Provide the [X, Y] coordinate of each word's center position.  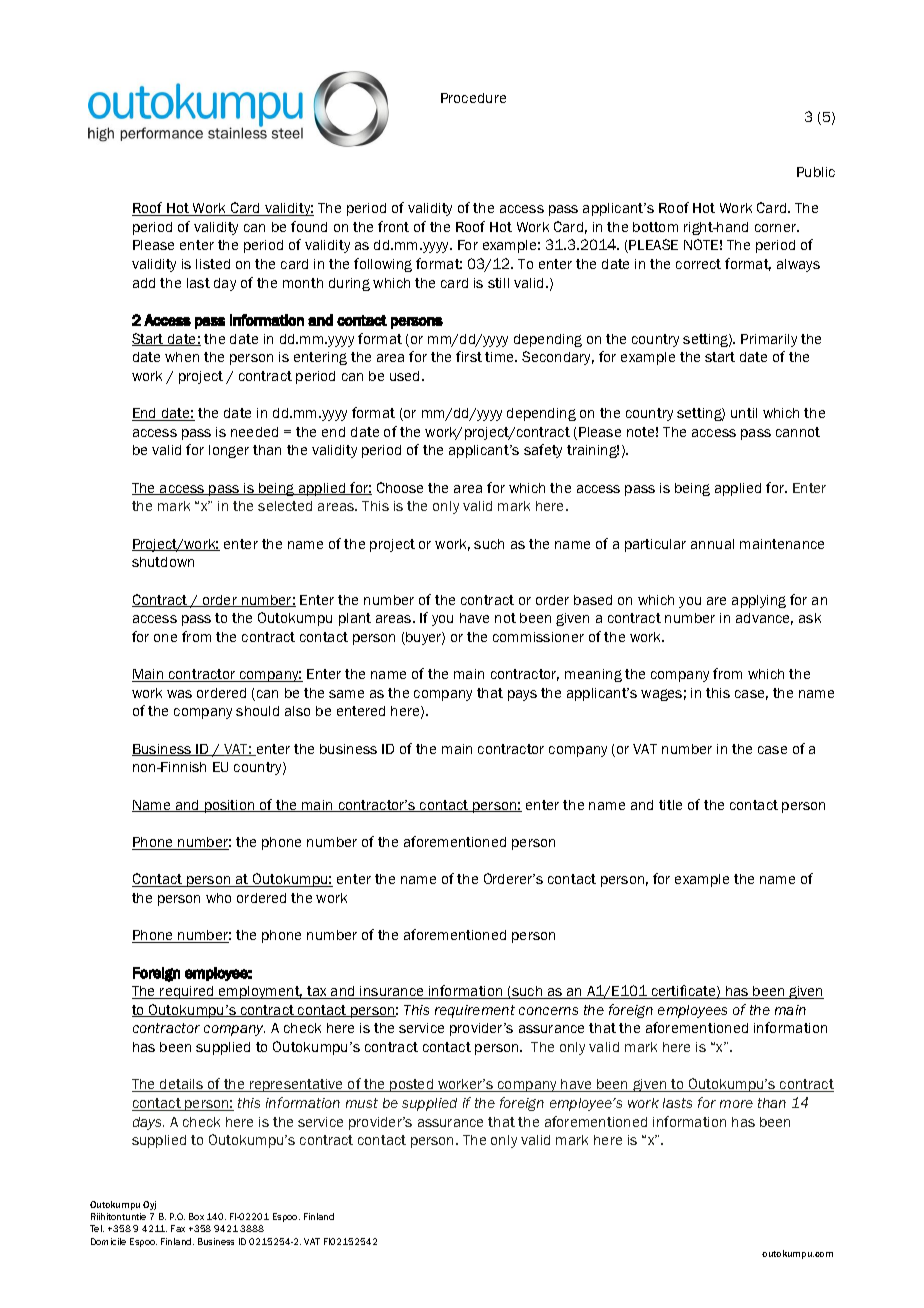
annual [712, 544]
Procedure [473, 98]
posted [412, 1085]
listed [213, 264]
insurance [392, 992]
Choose [400, 487]
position [230, 806]
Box [196, 1216]
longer [229, 451]
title [670, 805]
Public [816, 172]
